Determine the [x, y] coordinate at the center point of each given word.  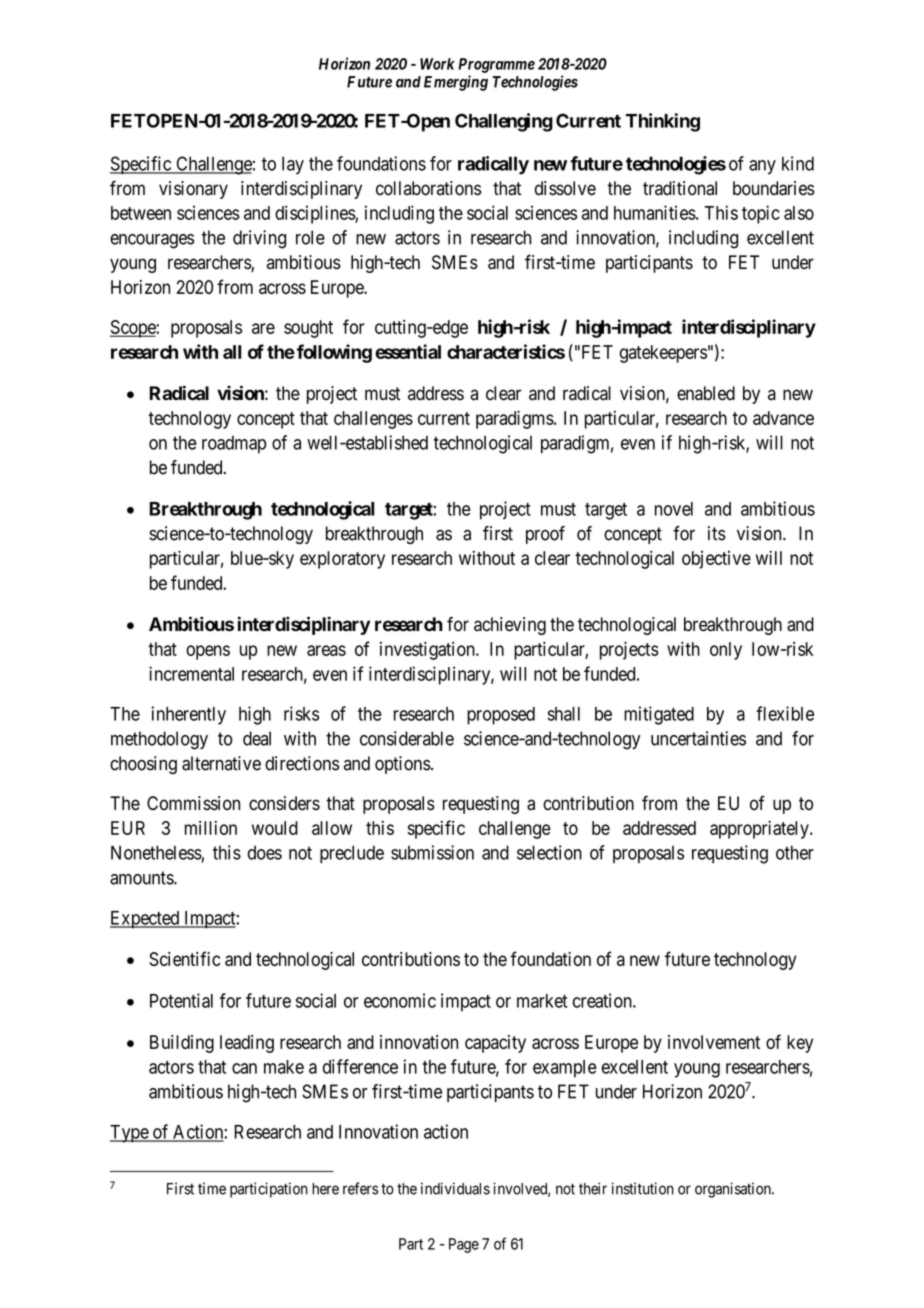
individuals [455, 1188]
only [726, 651]
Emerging [456, 83]
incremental [191, 673]
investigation [428, 650]
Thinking [663, 122]
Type [130, 1134]
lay [293, 165]
